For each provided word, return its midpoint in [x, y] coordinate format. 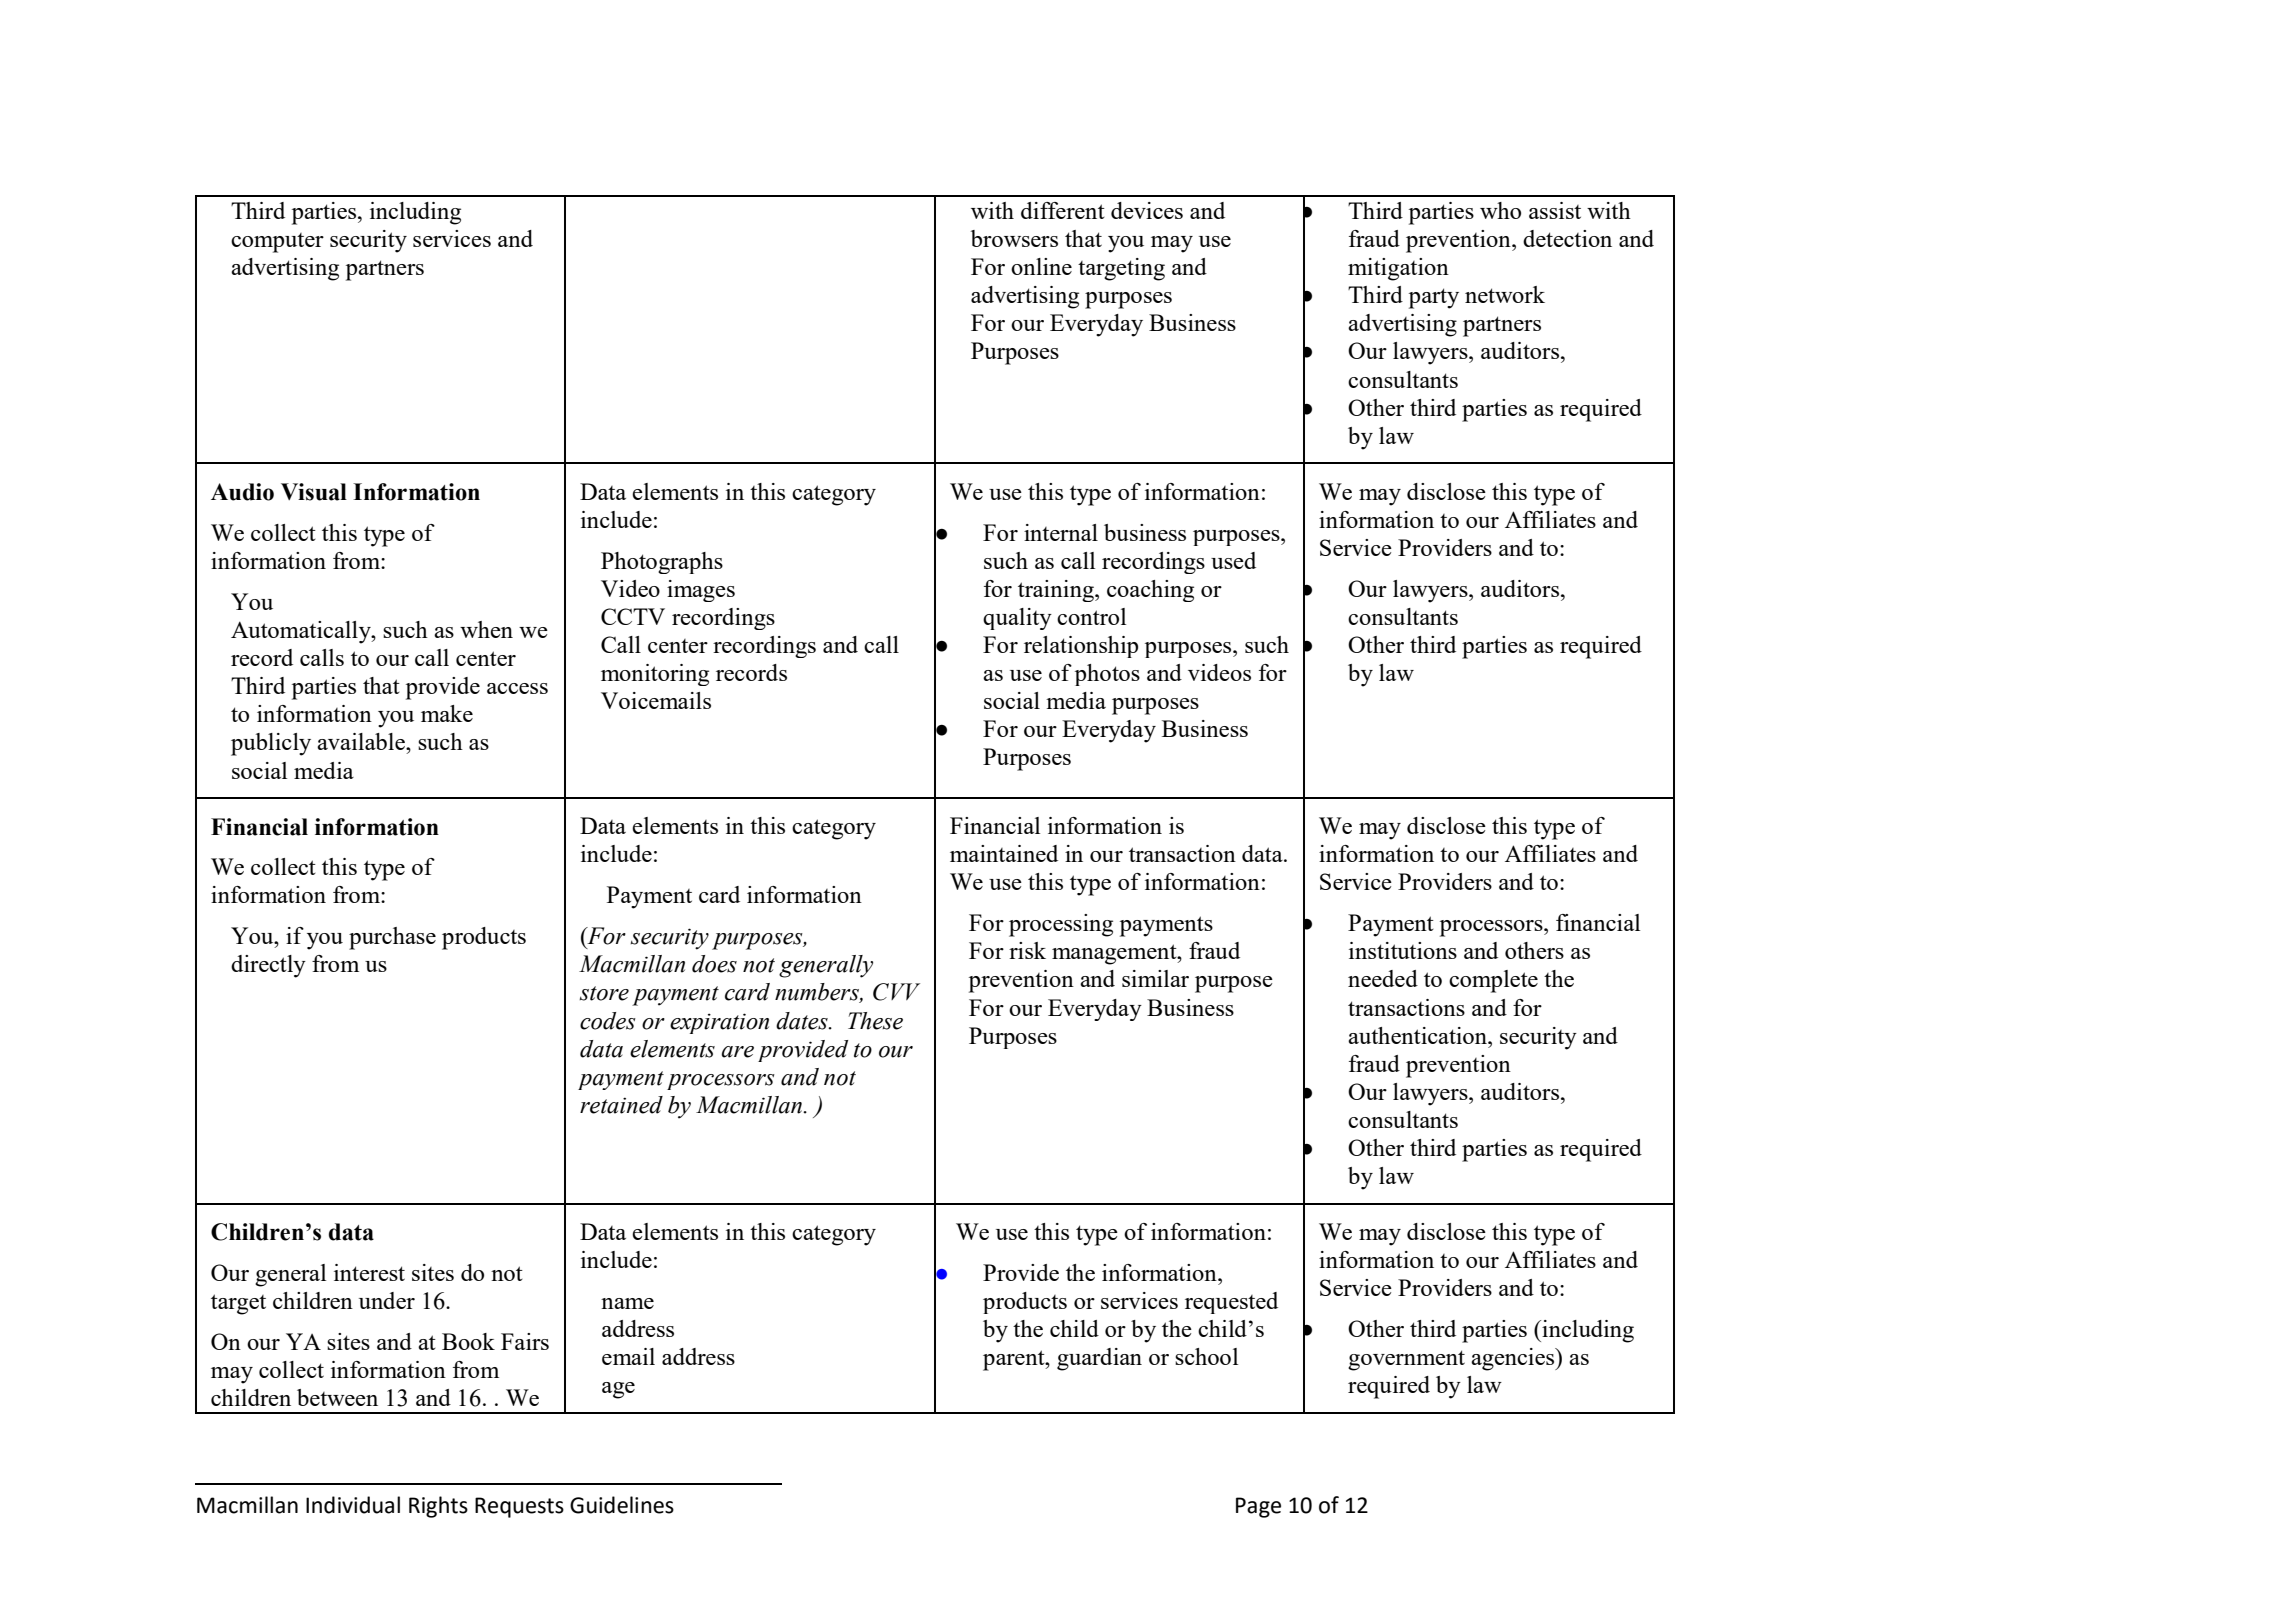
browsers [1014, 238]
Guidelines [622, 1505]
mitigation [1398, 269]
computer [277, 243]
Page [1258, 1507]
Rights [438, 1507]
